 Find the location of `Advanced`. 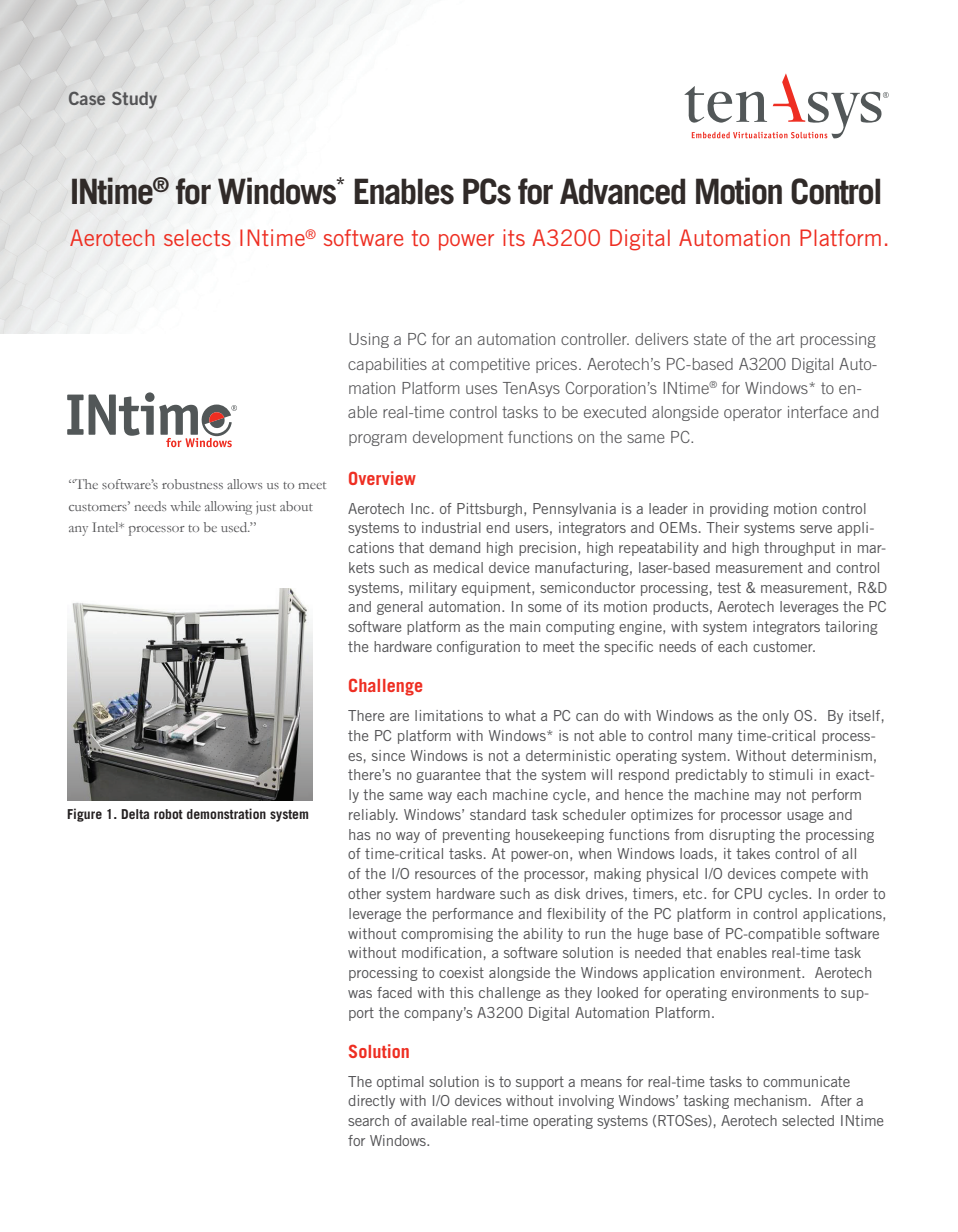

Advanced is located at coordinates (622, 191).
